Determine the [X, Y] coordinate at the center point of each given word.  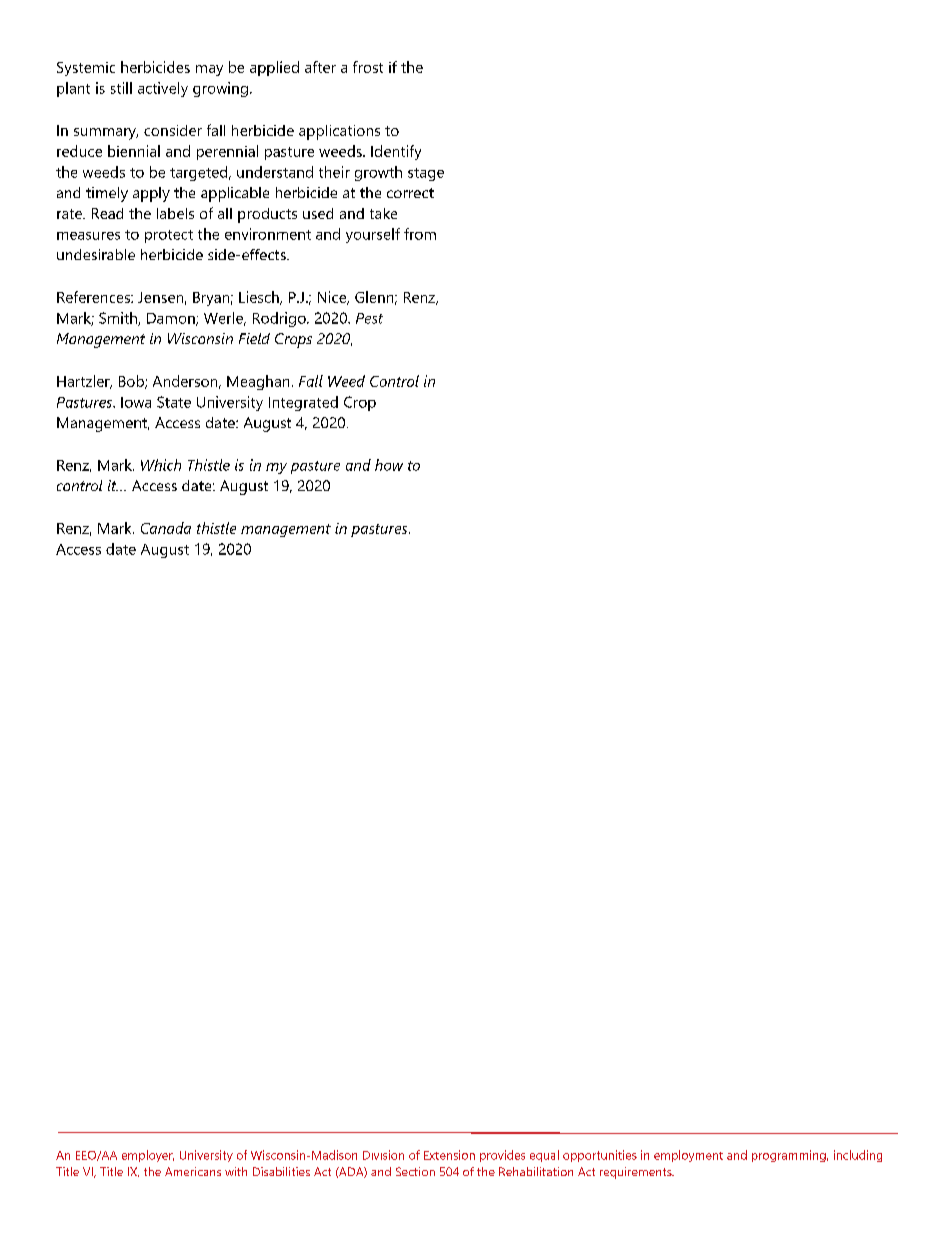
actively [163, 89]
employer [148, 1156]
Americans [193, 1171]
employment [688, 1156]
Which [161, 465]
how [389, 465]
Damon [172, 319]
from [420, 234]
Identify [396, 152]
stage [426, 174]
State [174, 402]
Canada [166, 528]
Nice [333, 298]
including [858, 1156]
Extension [449, 1155]
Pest [369, 318]
